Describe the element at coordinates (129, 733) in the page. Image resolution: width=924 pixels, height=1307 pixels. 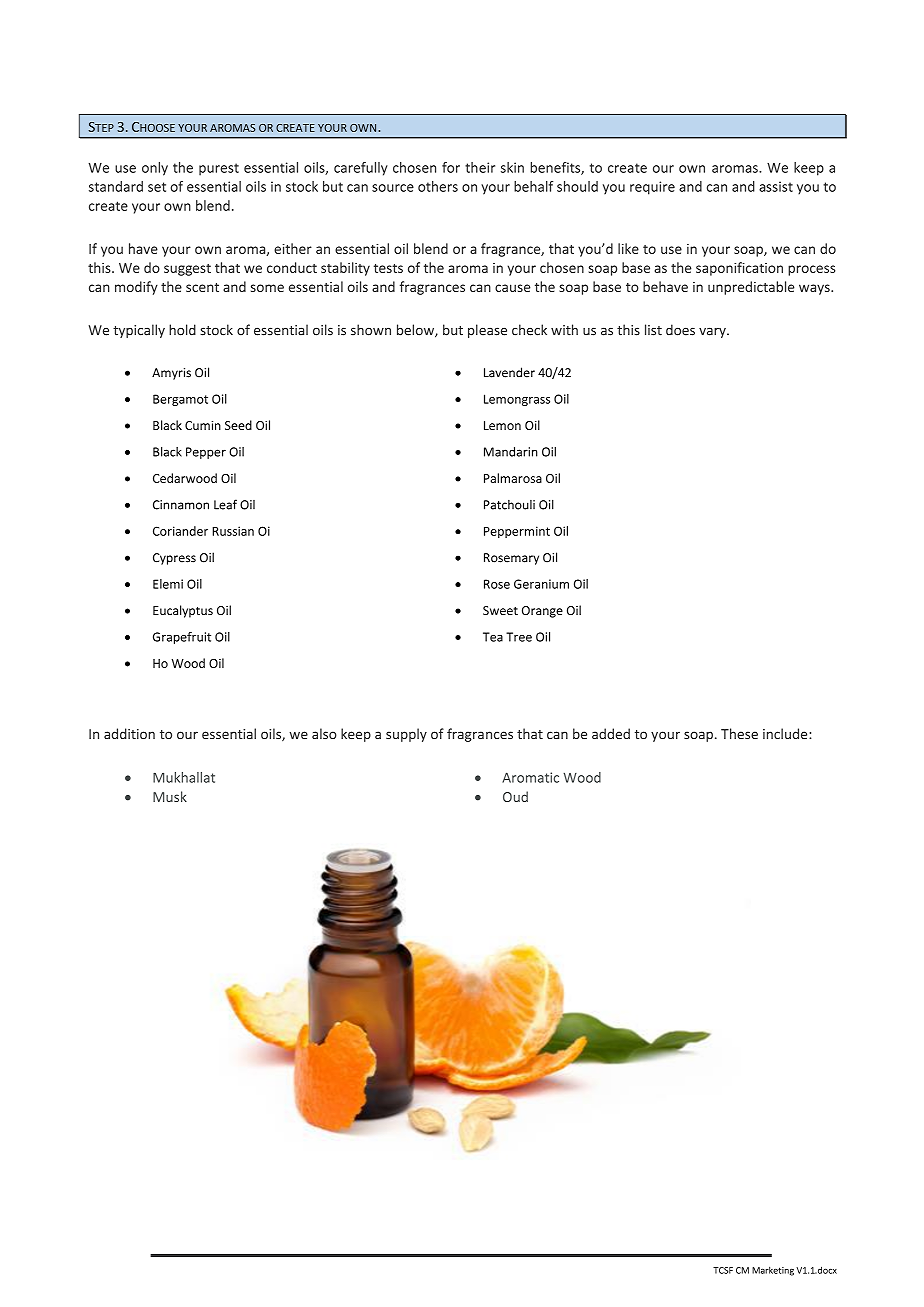
I see `addition` at that location.
